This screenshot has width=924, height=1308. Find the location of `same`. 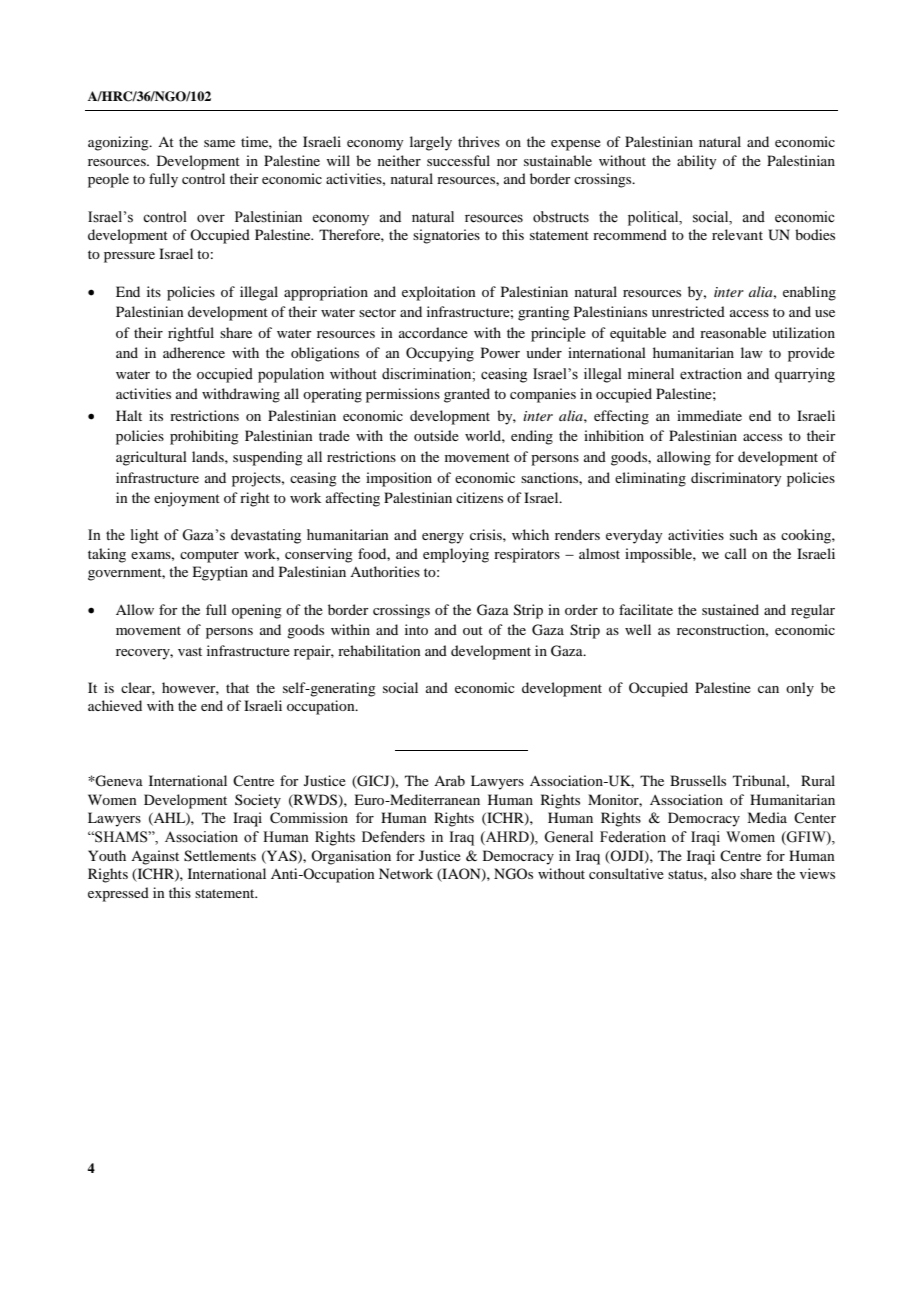

same is located at coordinates (219, 143).
